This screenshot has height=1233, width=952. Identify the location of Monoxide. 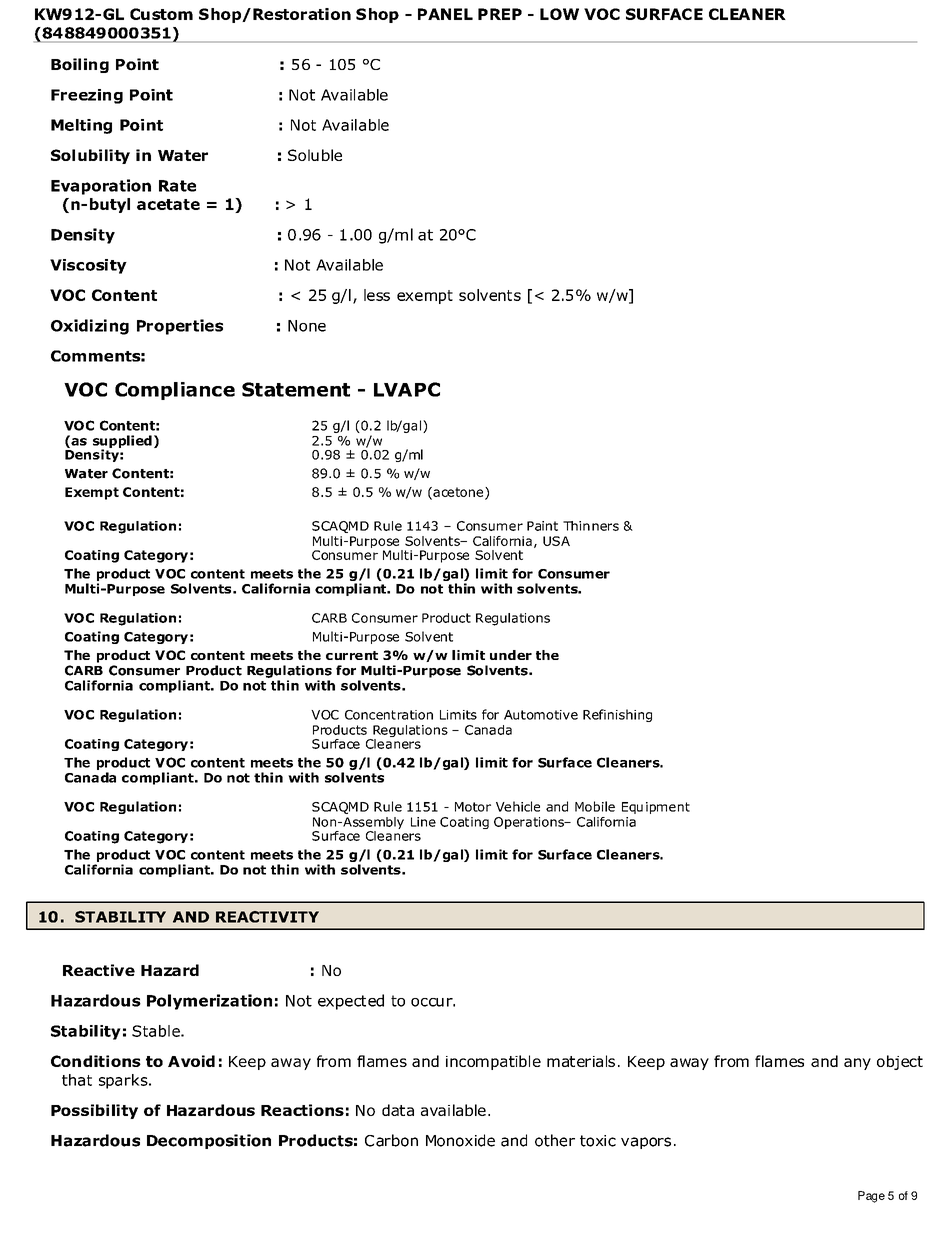
(460, 1140).
